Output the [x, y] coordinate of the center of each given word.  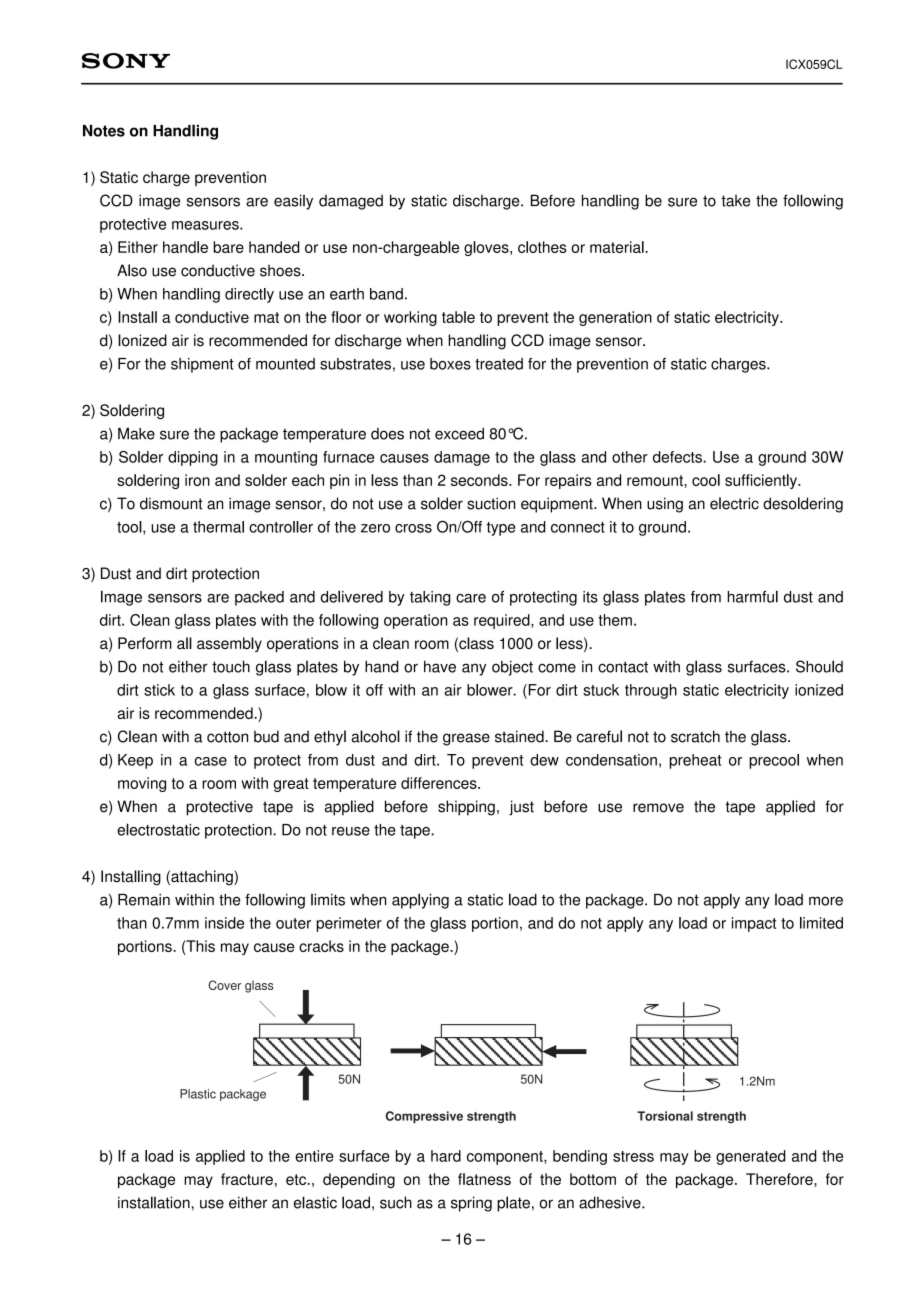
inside [224, 923]
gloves [487, 248]
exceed [459, 433]
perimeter [349, 924]
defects [678, 457]
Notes [104, 131]
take [736, 201]
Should [819, 666]
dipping [193, 458]
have [440, 667]
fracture [247, 1179]
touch [231, 666]
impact [754, 924]
